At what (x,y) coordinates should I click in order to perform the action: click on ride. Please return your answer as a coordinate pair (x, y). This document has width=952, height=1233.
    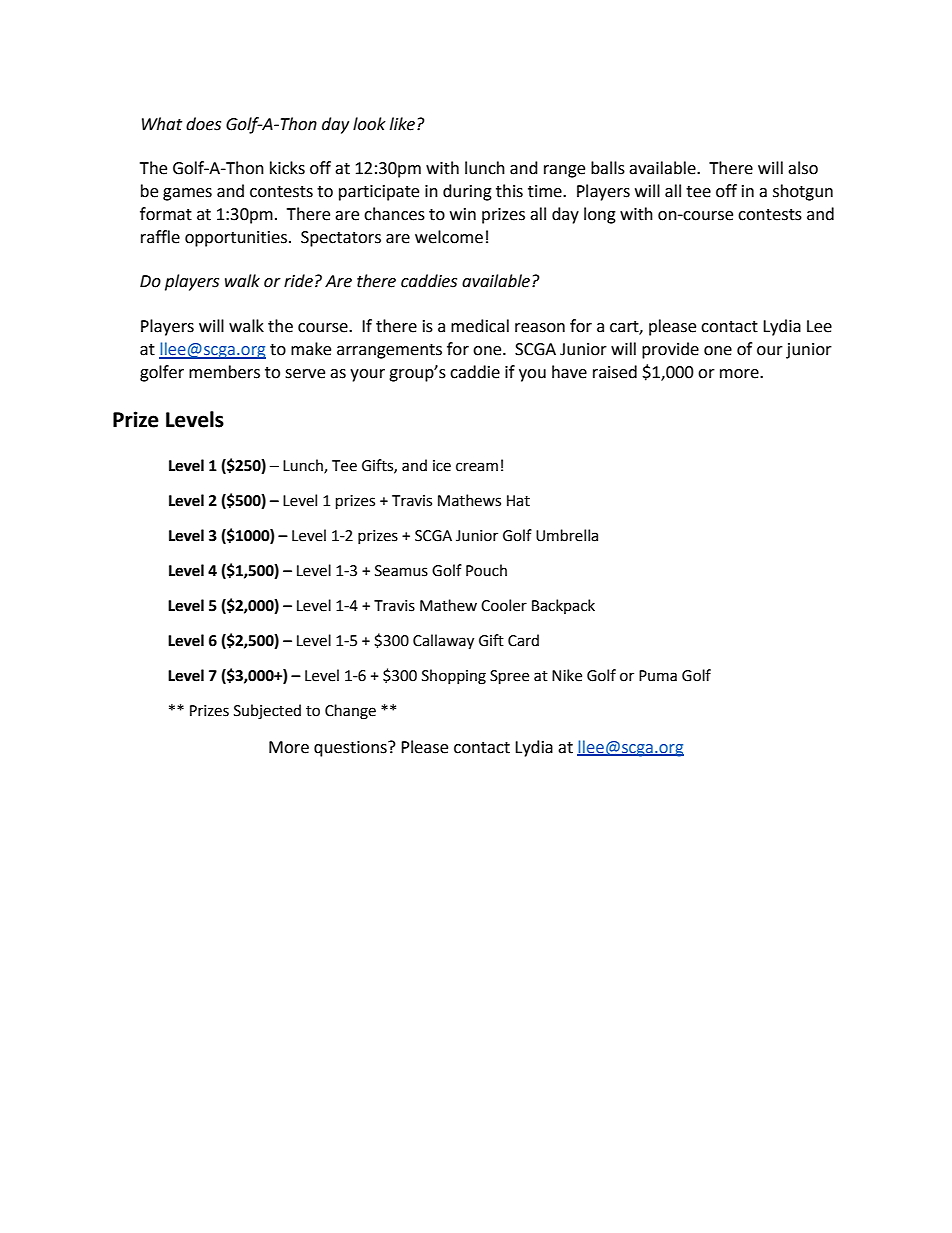
    Looking at the image, I should click on (298, 281).
